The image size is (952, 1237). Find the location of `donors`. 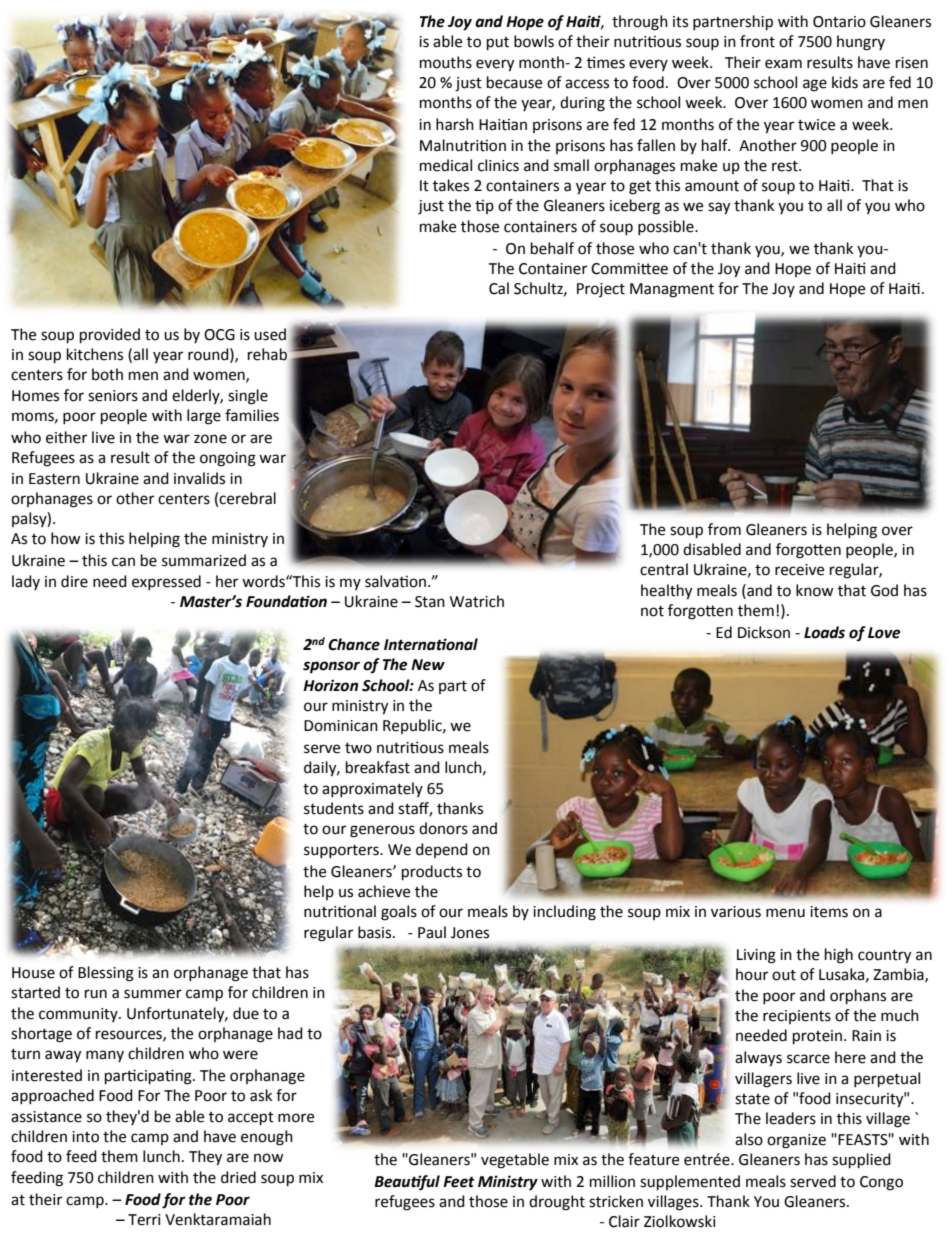

donors is located at coordinates (443, 828).
